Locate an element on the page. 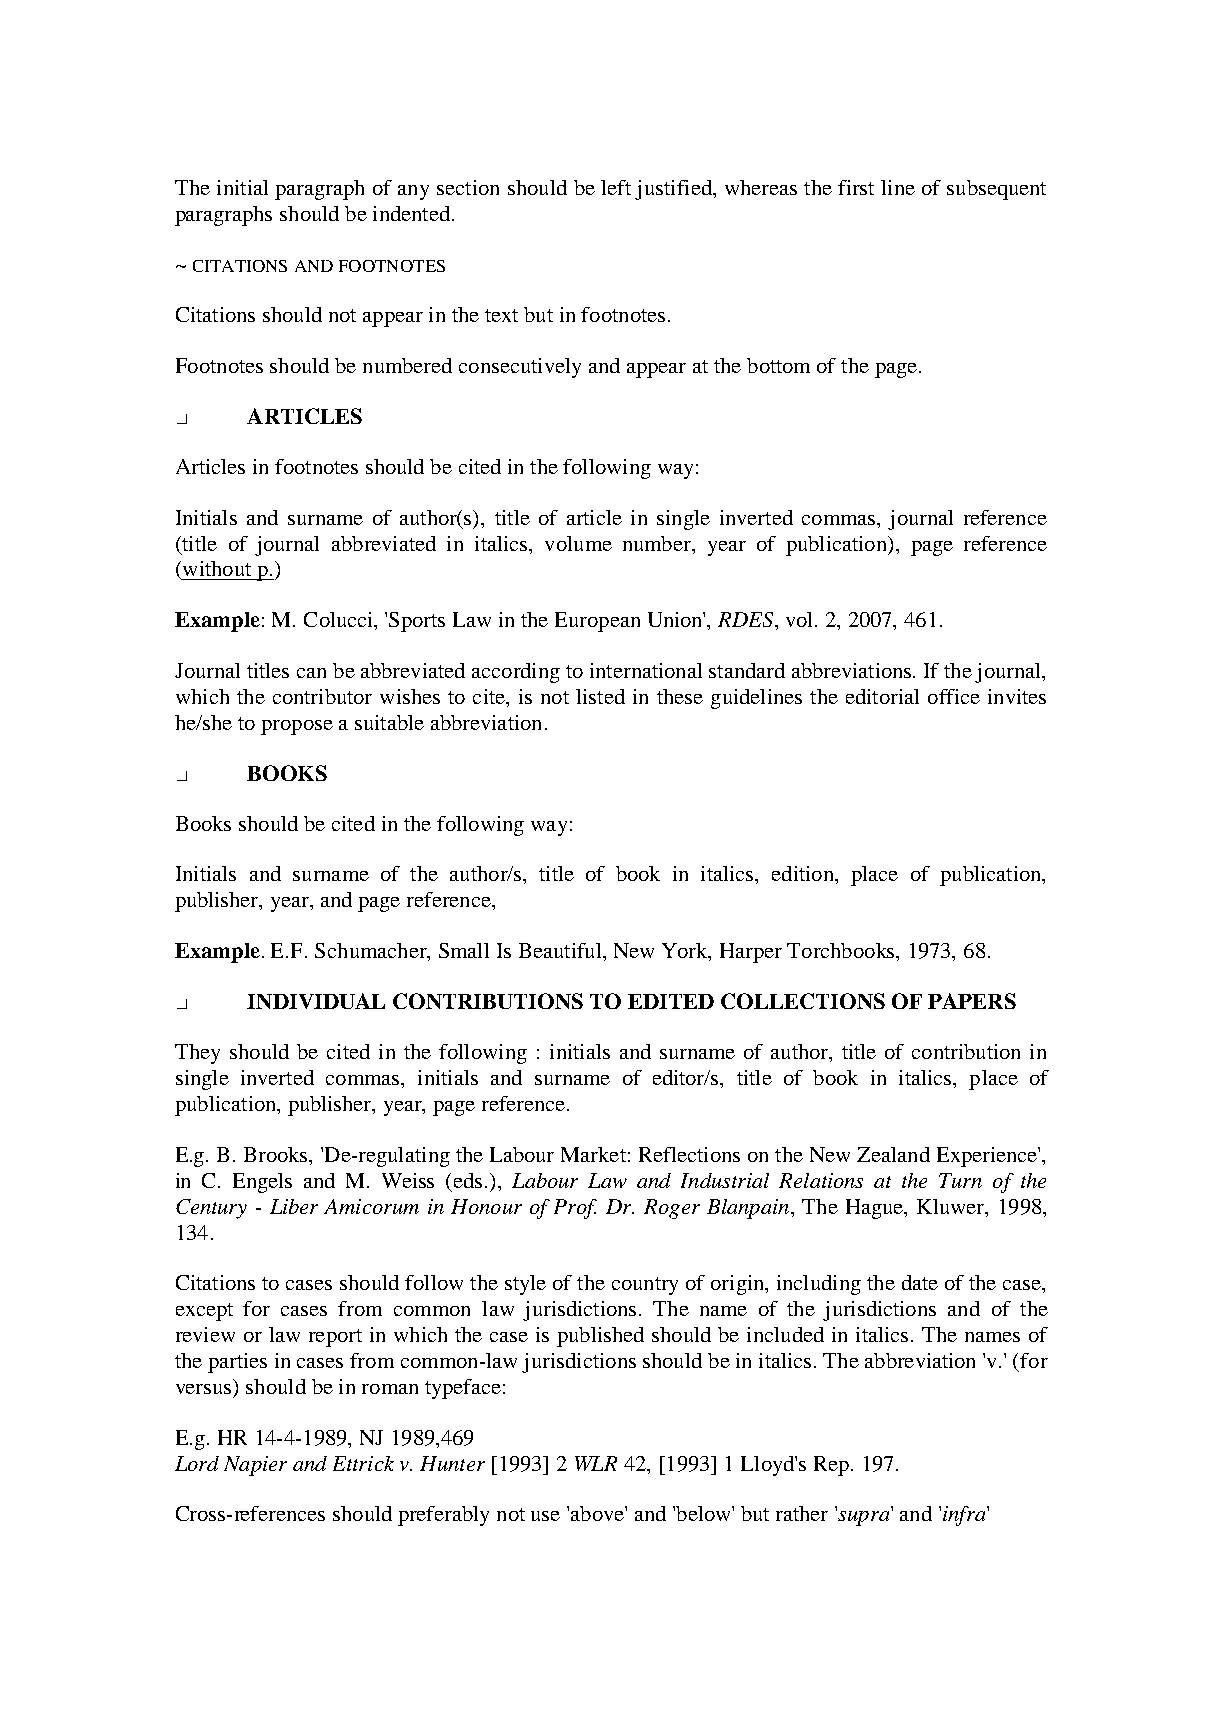 The height and width of the page is (1728, 1222). Napier is located at coordinates (255, 1466).
